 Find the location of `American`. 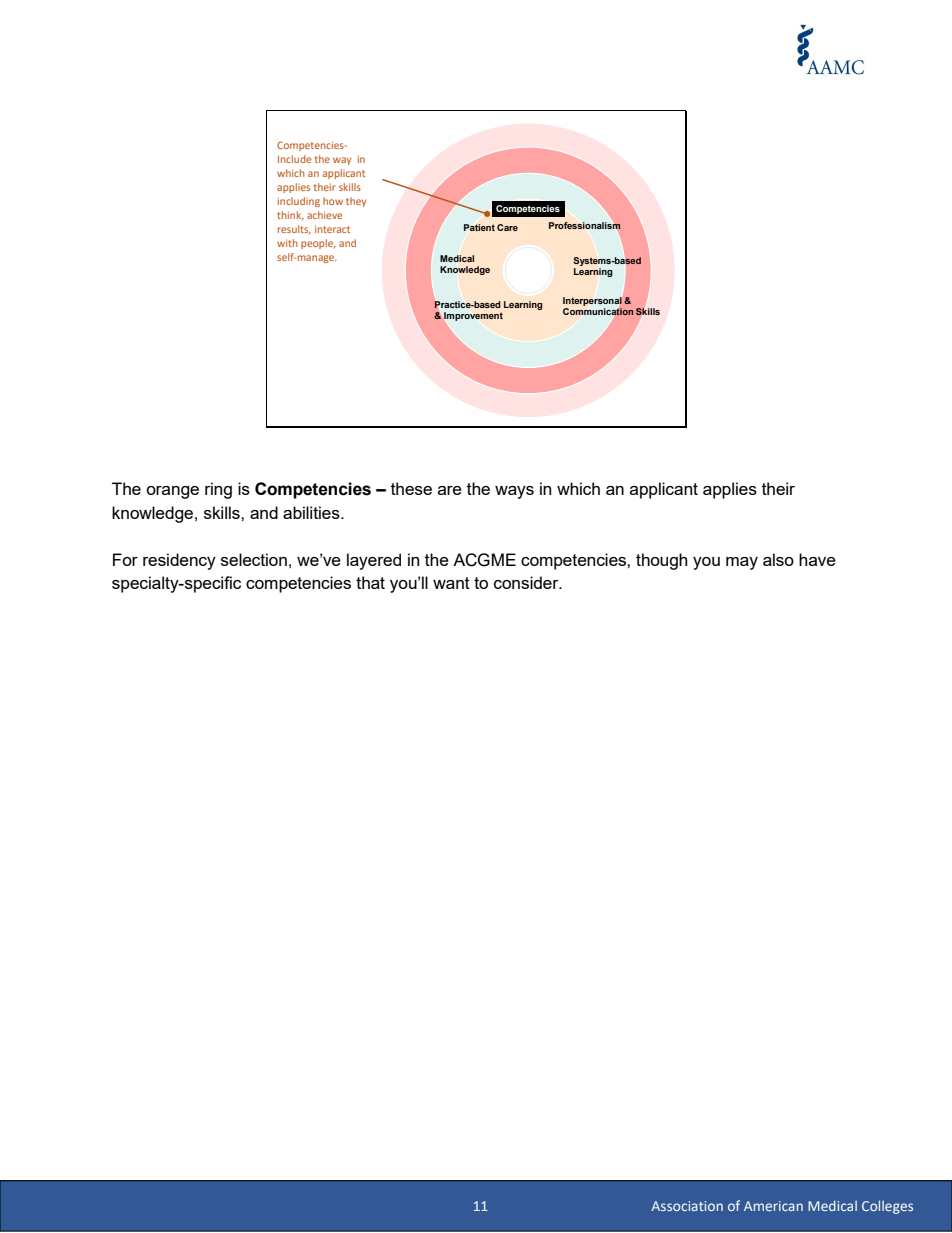

American is located at coordinates (773, 1206).
